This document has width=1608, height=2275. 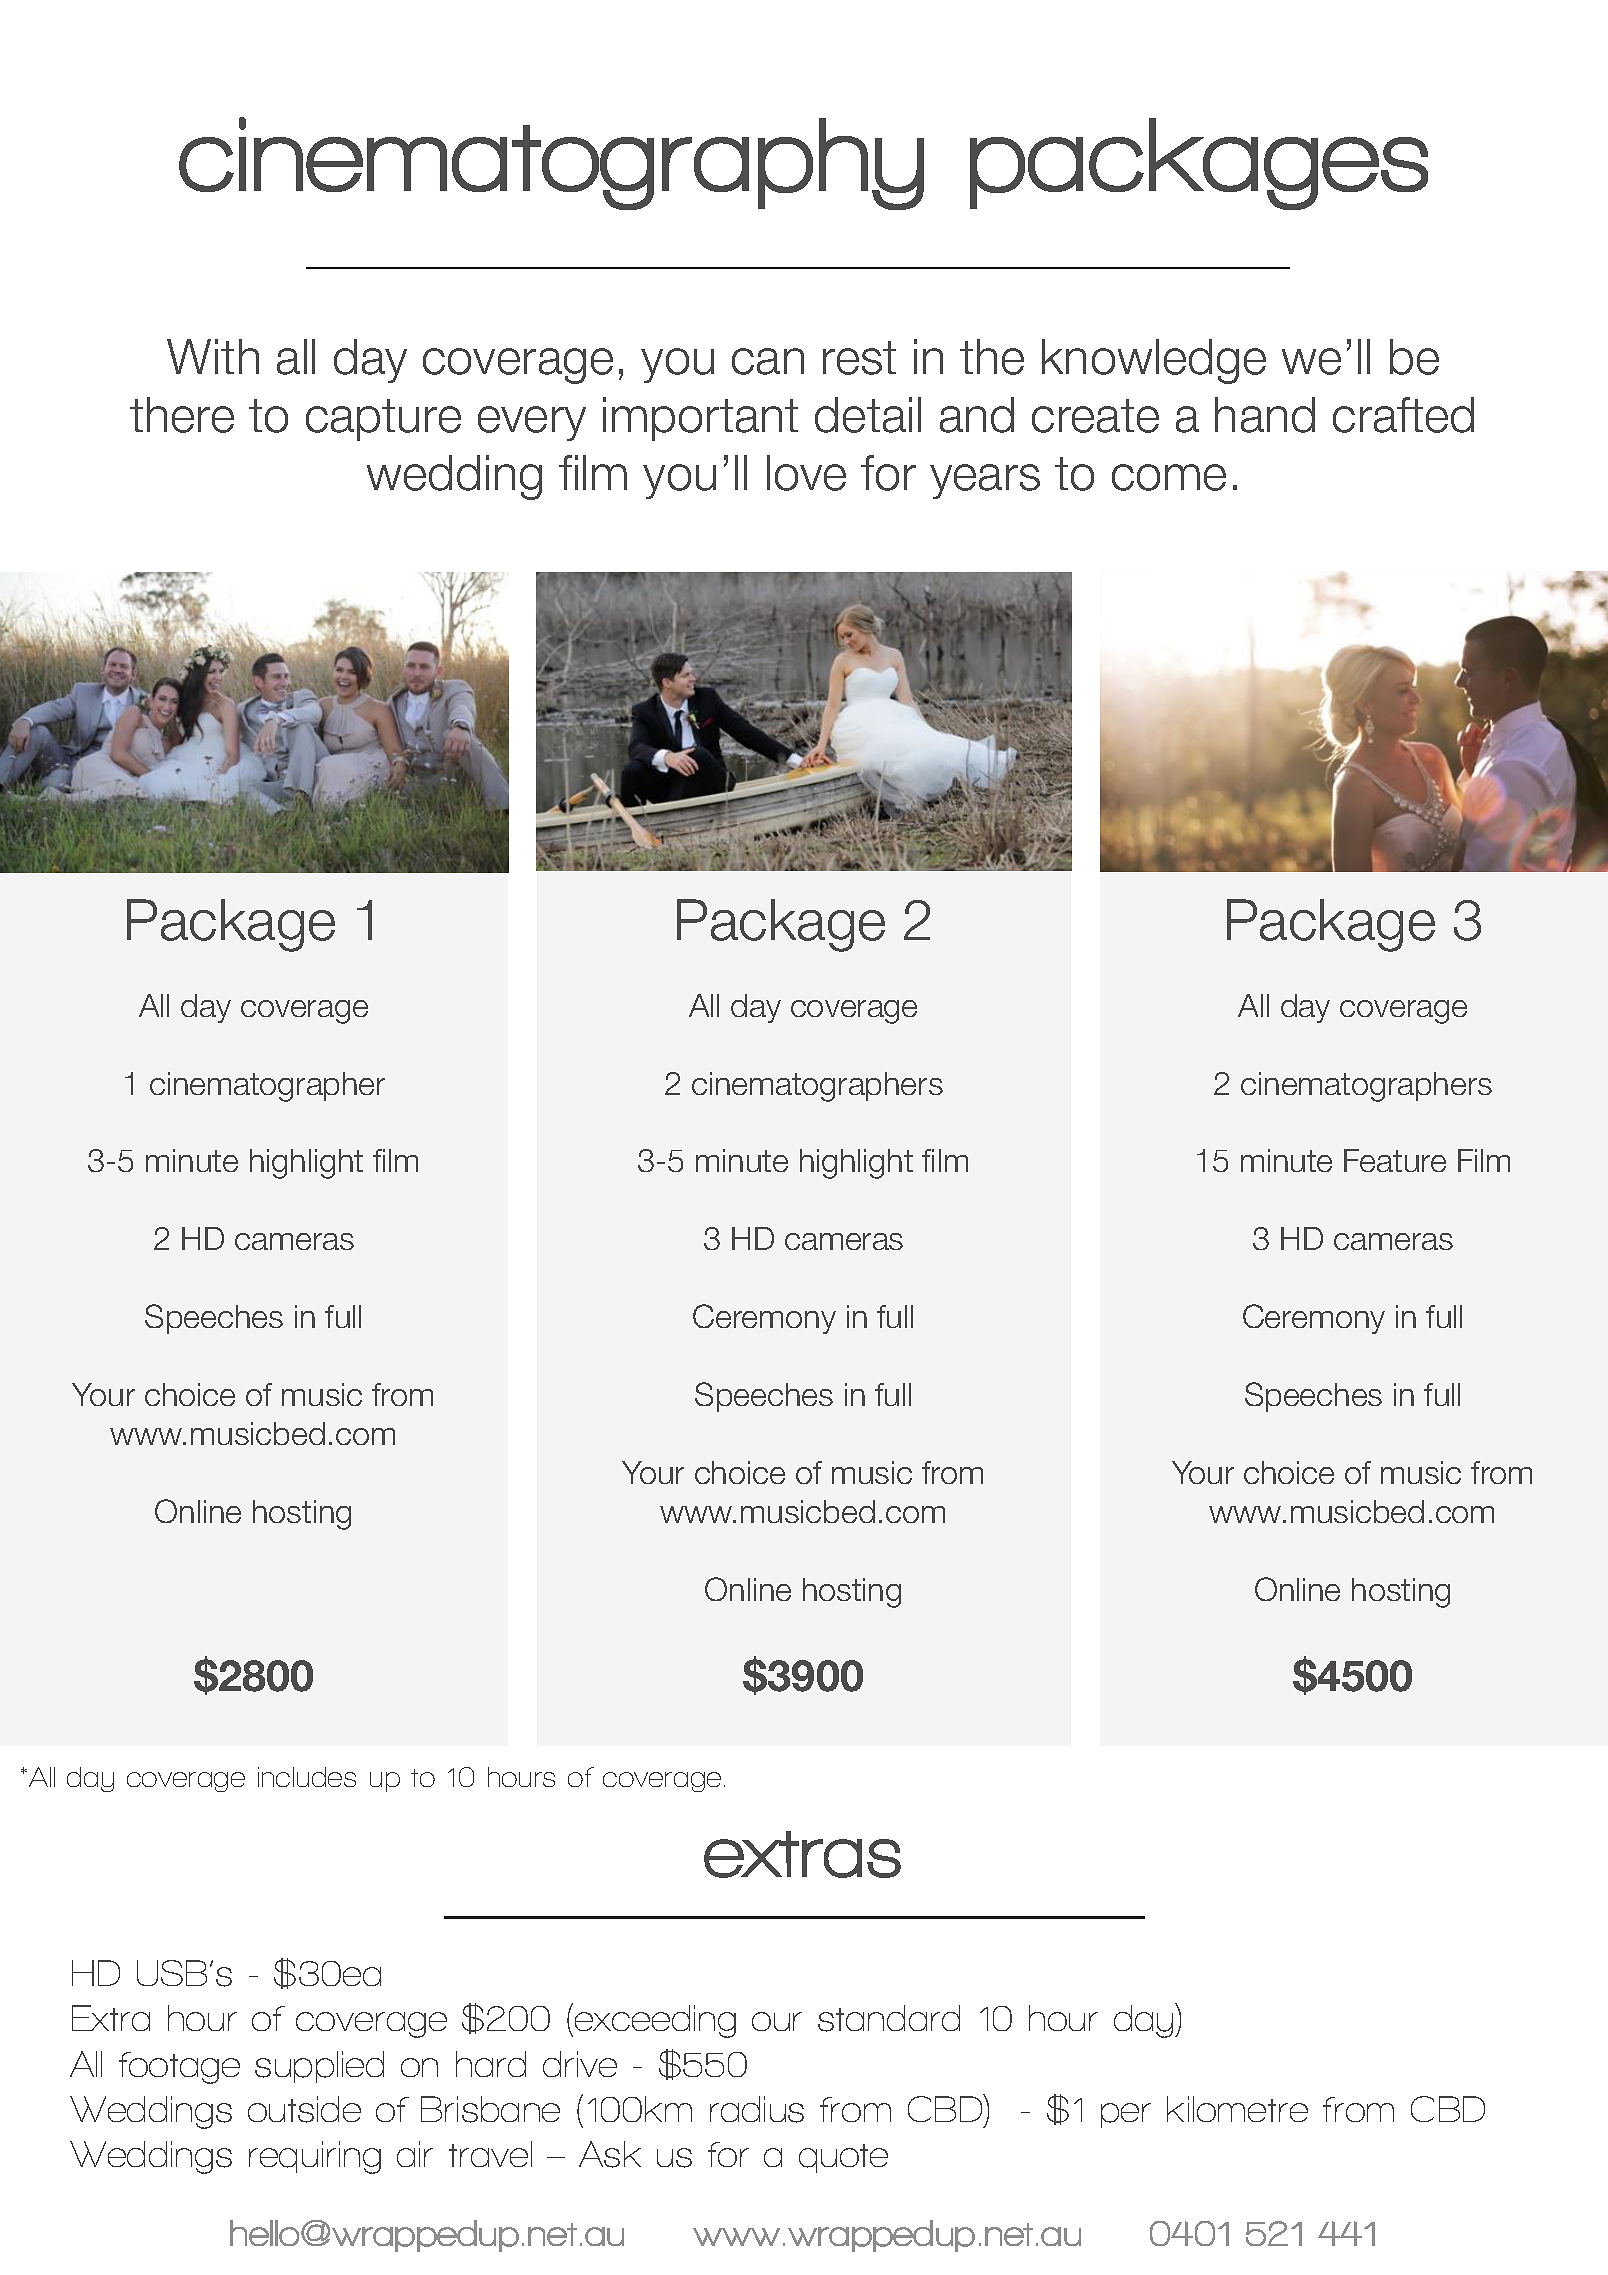 I want to click on supplied, so click(x=319, y=2067).
